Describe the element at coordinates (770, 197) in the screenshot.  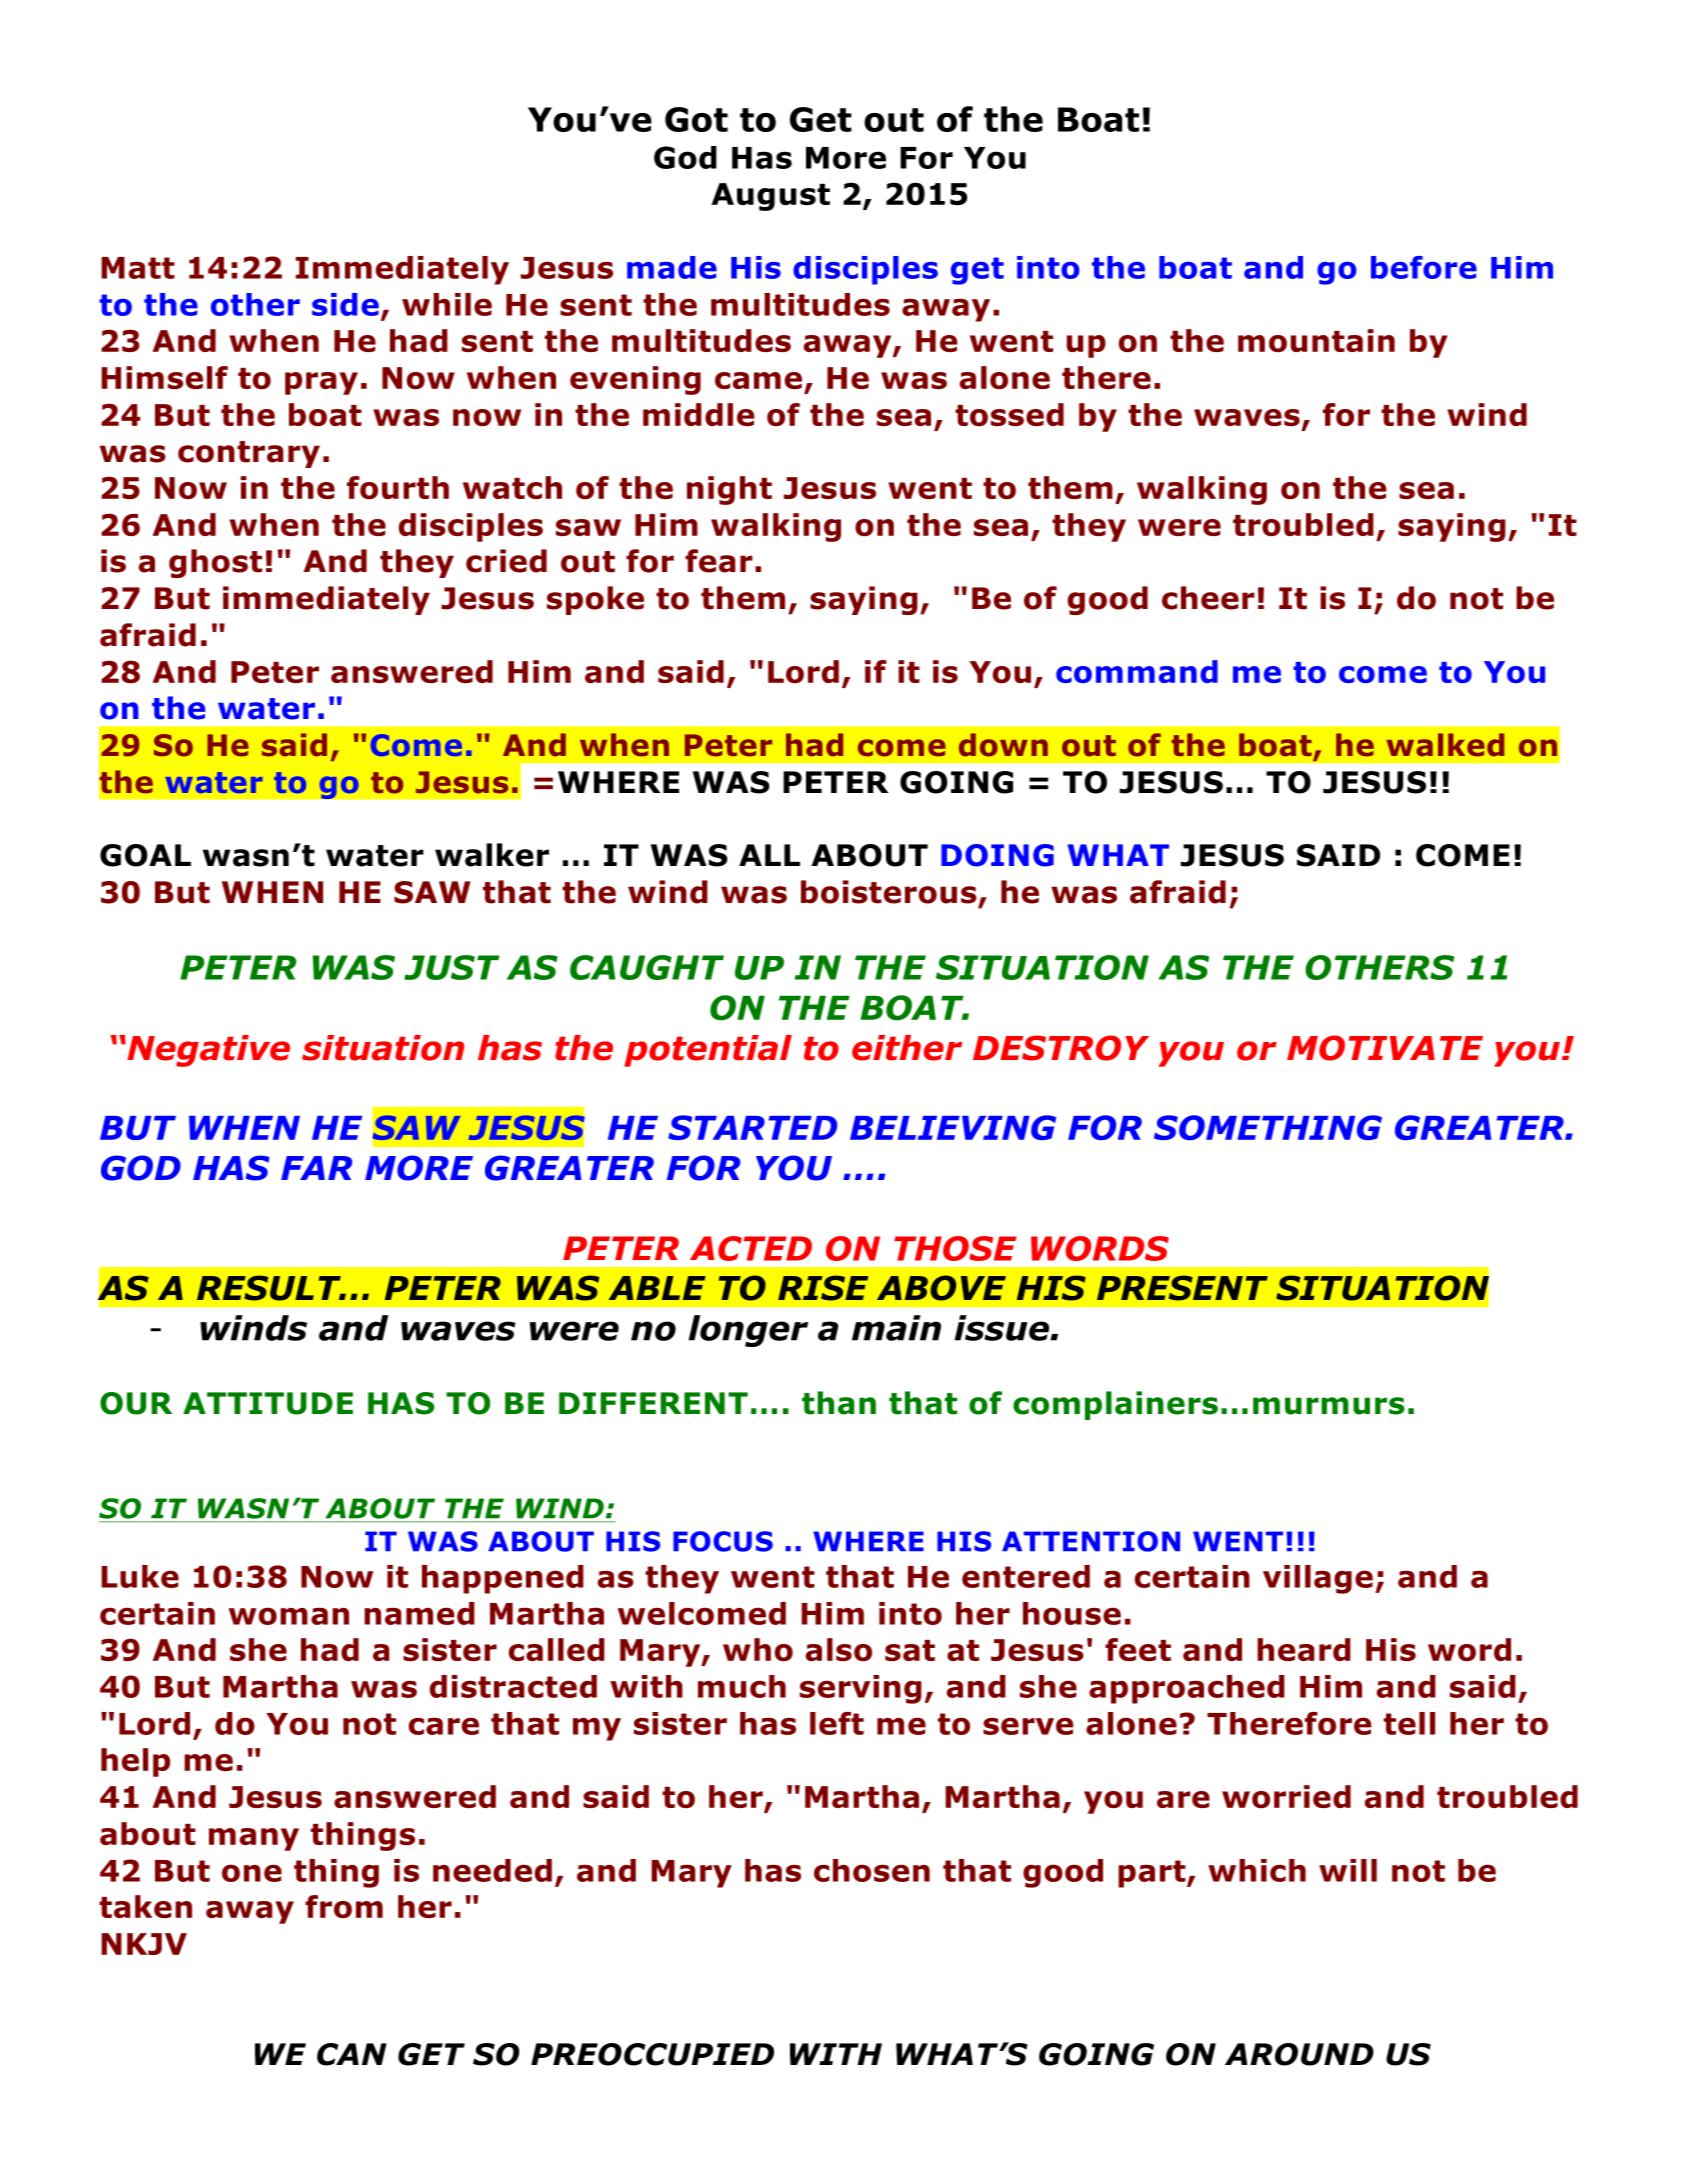
I see `August` at that location.
